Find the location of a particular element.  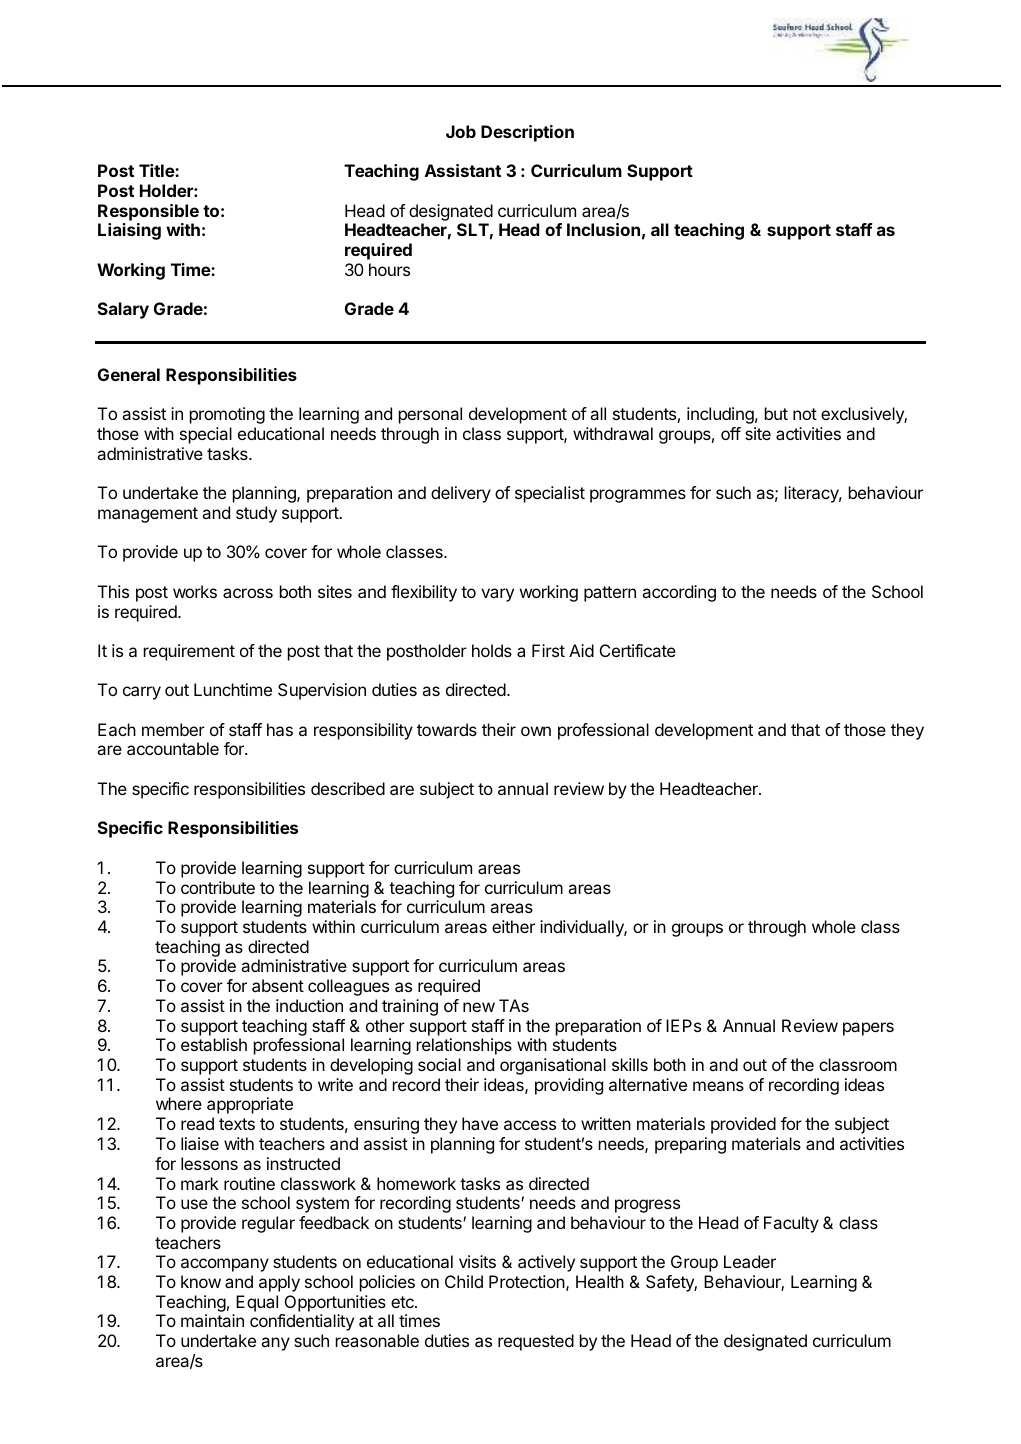

Job is located at coordinates (461, 131).
